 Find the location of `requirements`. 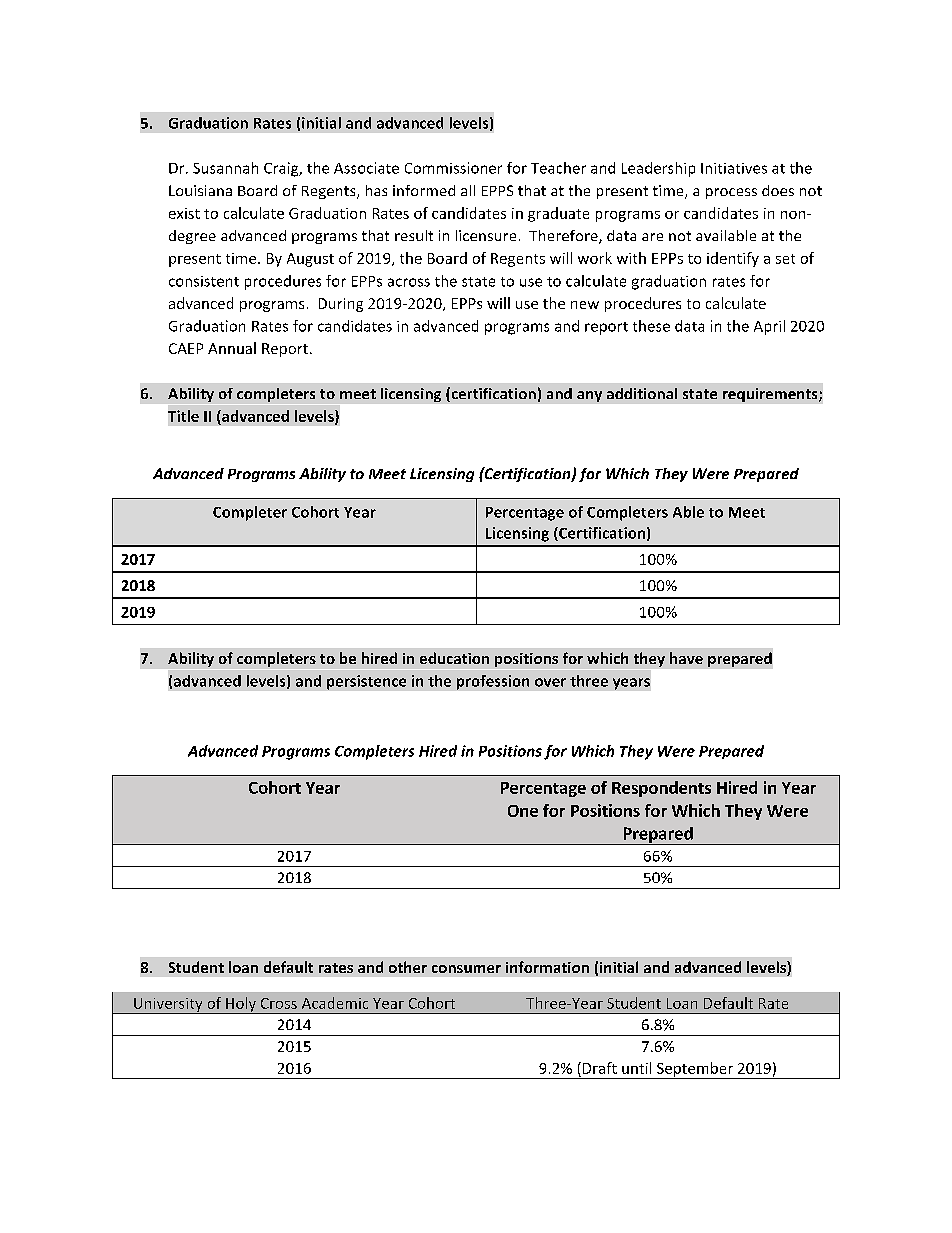

requirements is located at coordinates (771, 395).
